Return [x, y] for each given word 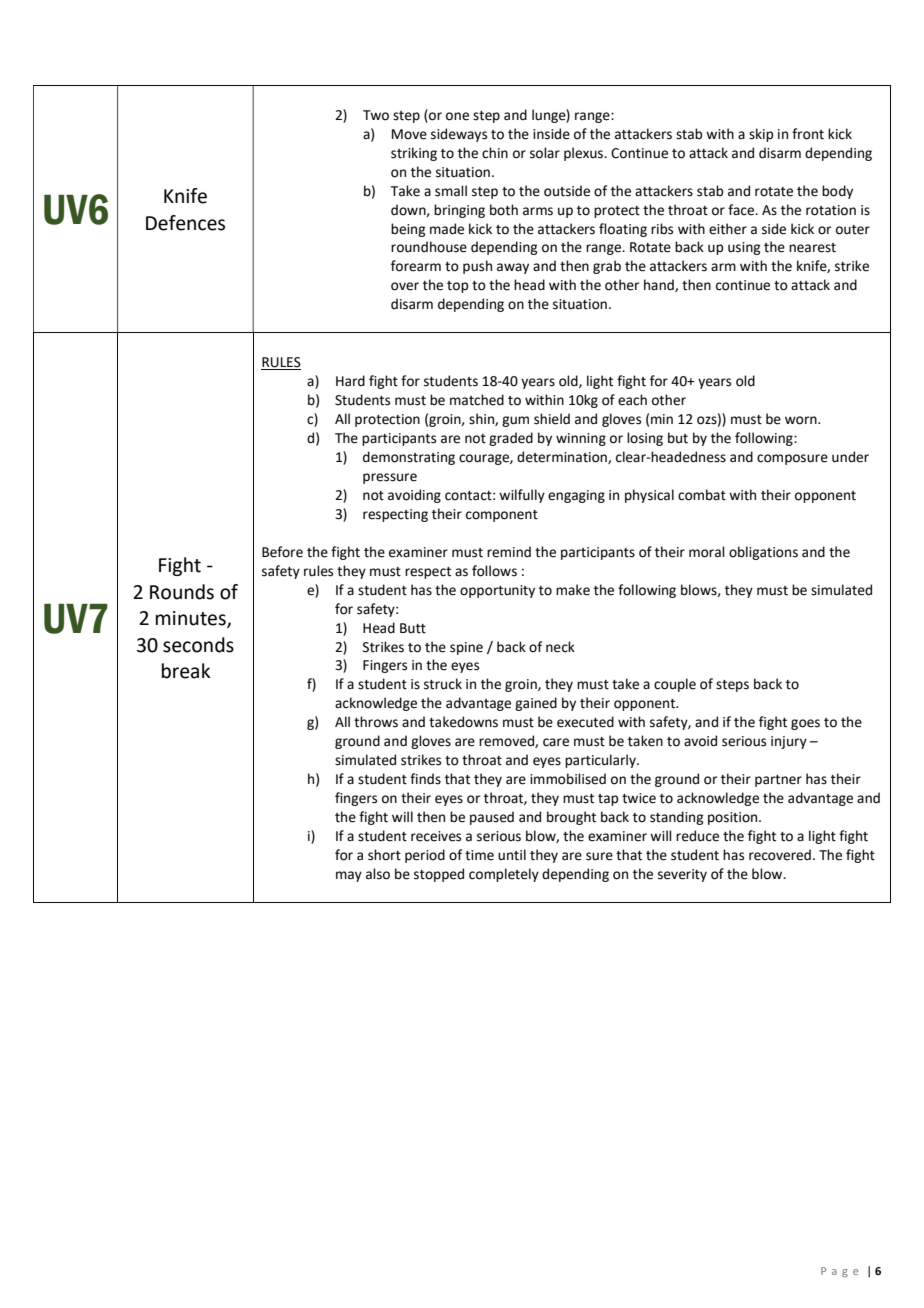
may [349, 876]
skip [761, 135]
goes [805, 724]
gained [536, 704]
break [186, 671]
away [513, 268]
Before [282, 552]
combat [702, 495]
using [744, 248]
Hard [350, 381]
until [512, 855]
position [734, 818]
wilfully [522, 496]
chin [495, 153]
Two [376, 115]
